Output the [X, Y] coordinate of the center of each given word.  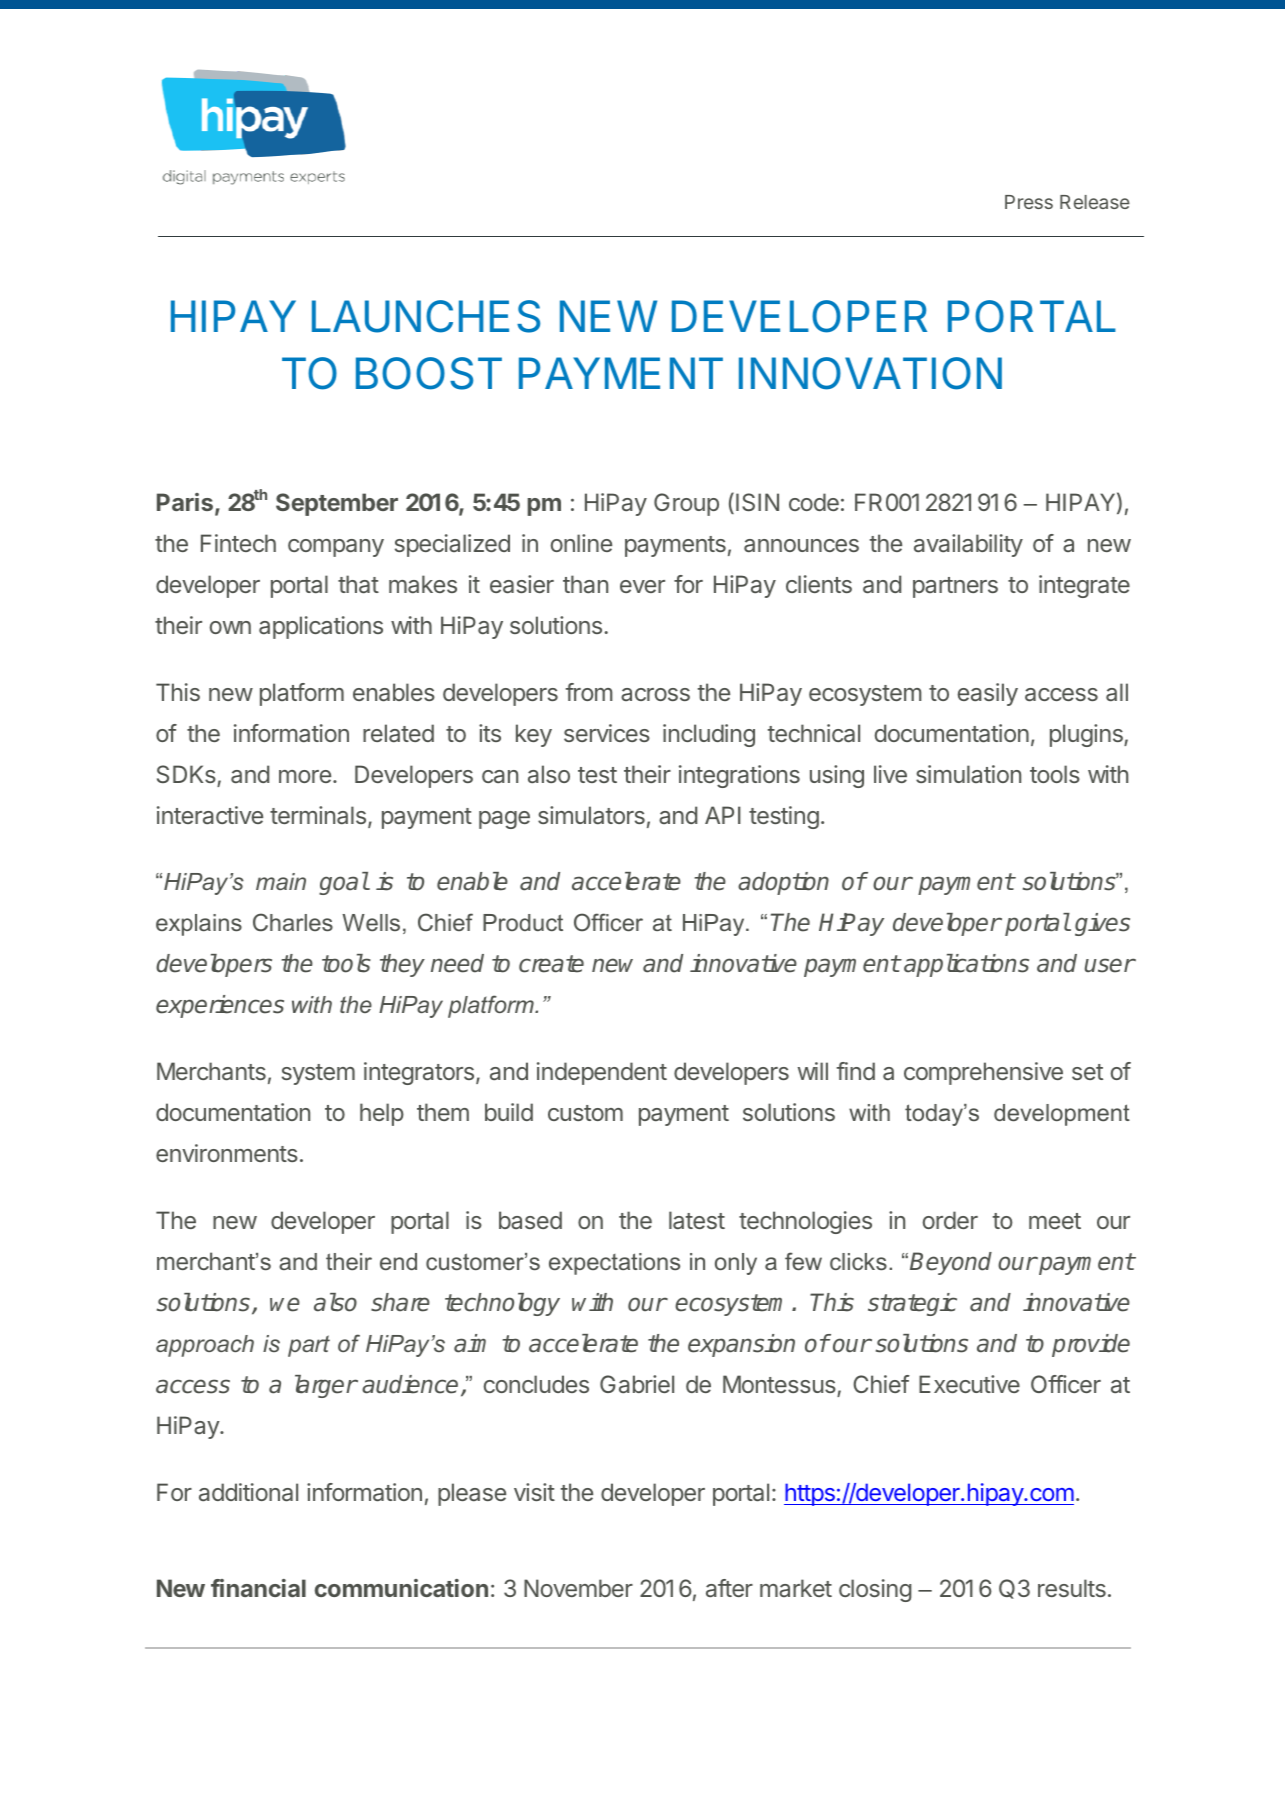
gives [1102, 924]
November [578, 1588]
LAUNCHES [426, 316]
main [281, 881]
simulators [591, 815]
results [1072, 1588]
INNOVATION [870, 373]
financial [258, 1588]
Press [1029, 202]
